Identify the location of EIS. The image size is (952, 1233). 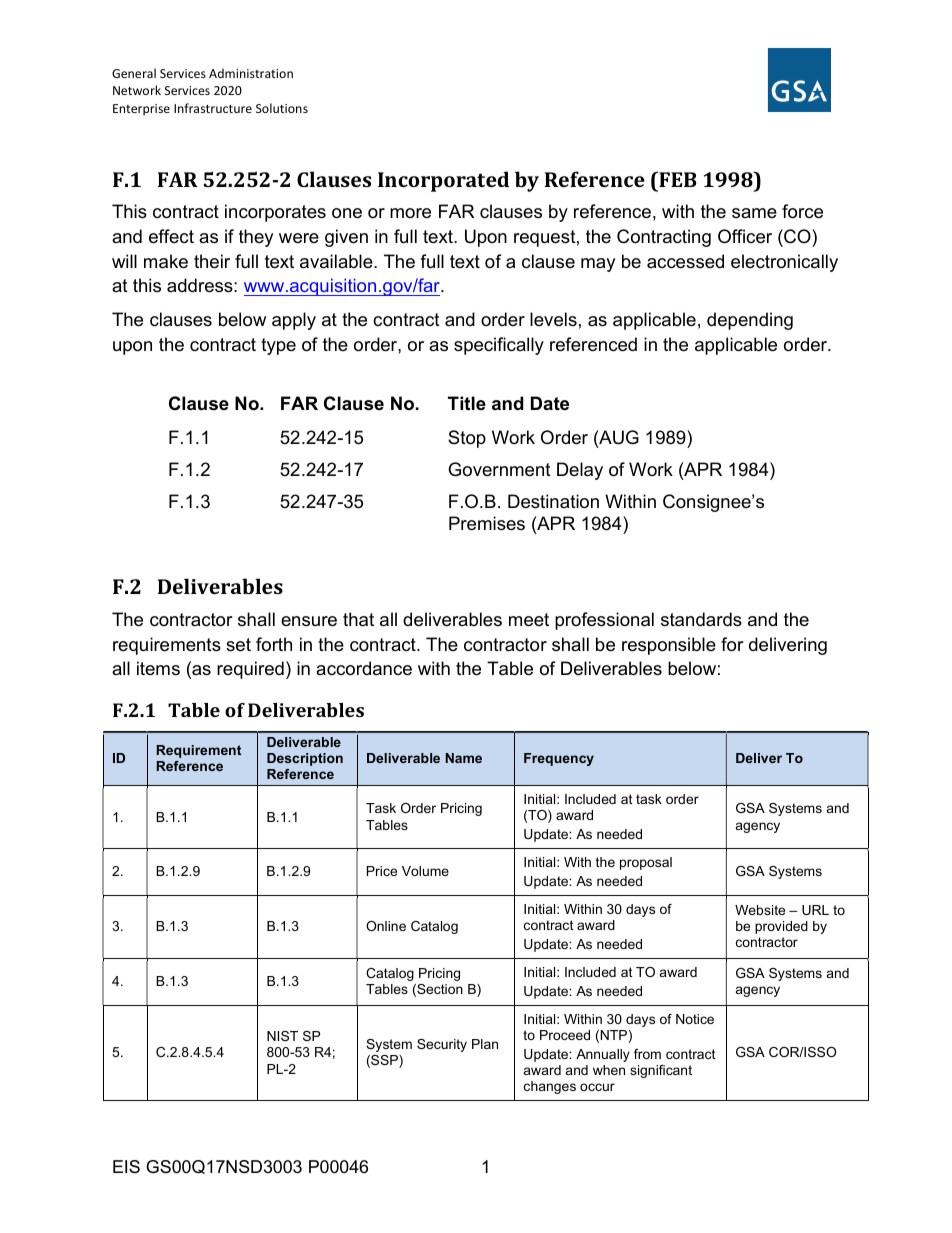
(126, 1166).
